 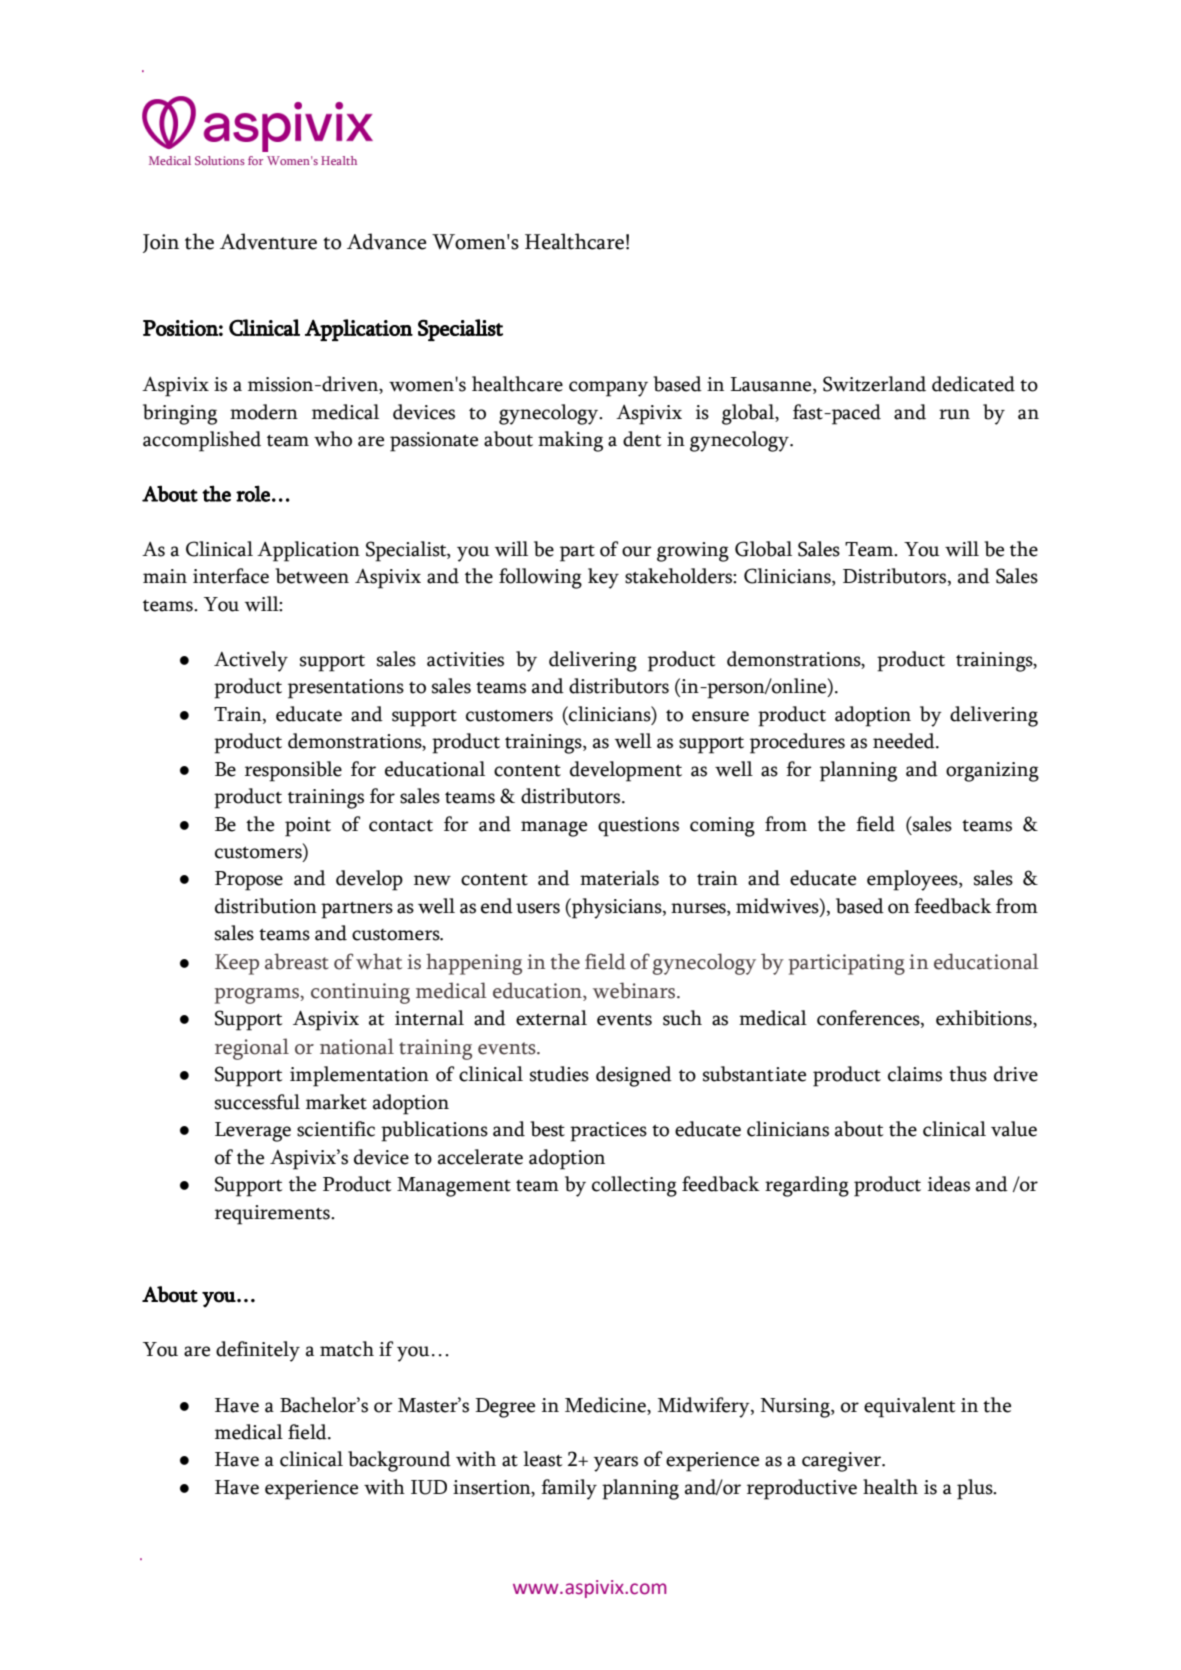 What do you see at coordinates (386, 241) in the screenshot?
I see `Advance` at bounding box center [386, 241].
